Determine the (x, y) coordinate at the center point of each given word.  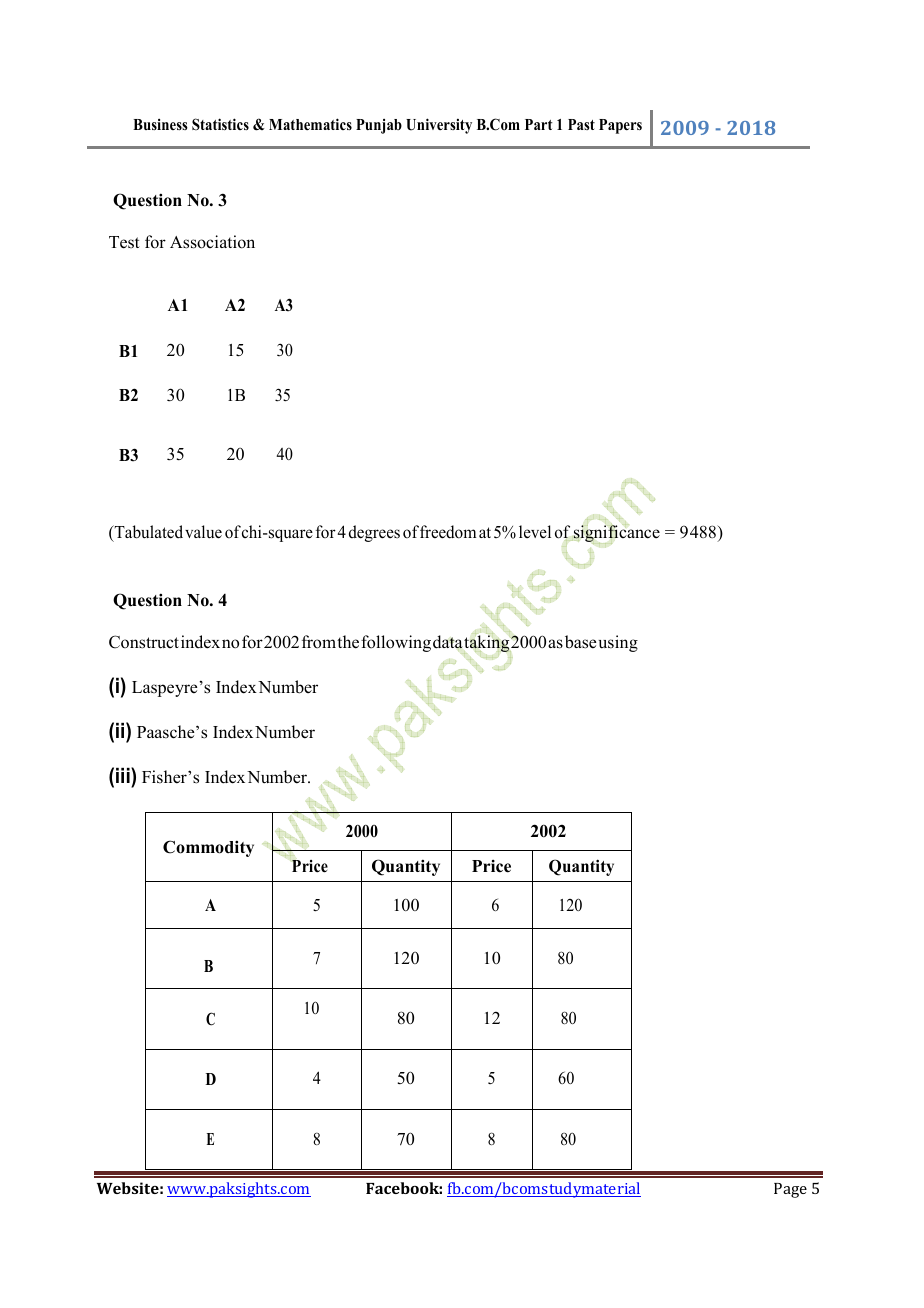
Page (790, 1190)
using (618, 643)
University (439, 126)
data (448, 643)
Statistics (220, 124)
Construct (144, 642)
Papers (620, 126)
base (580, 642)
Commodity (208, 848)
